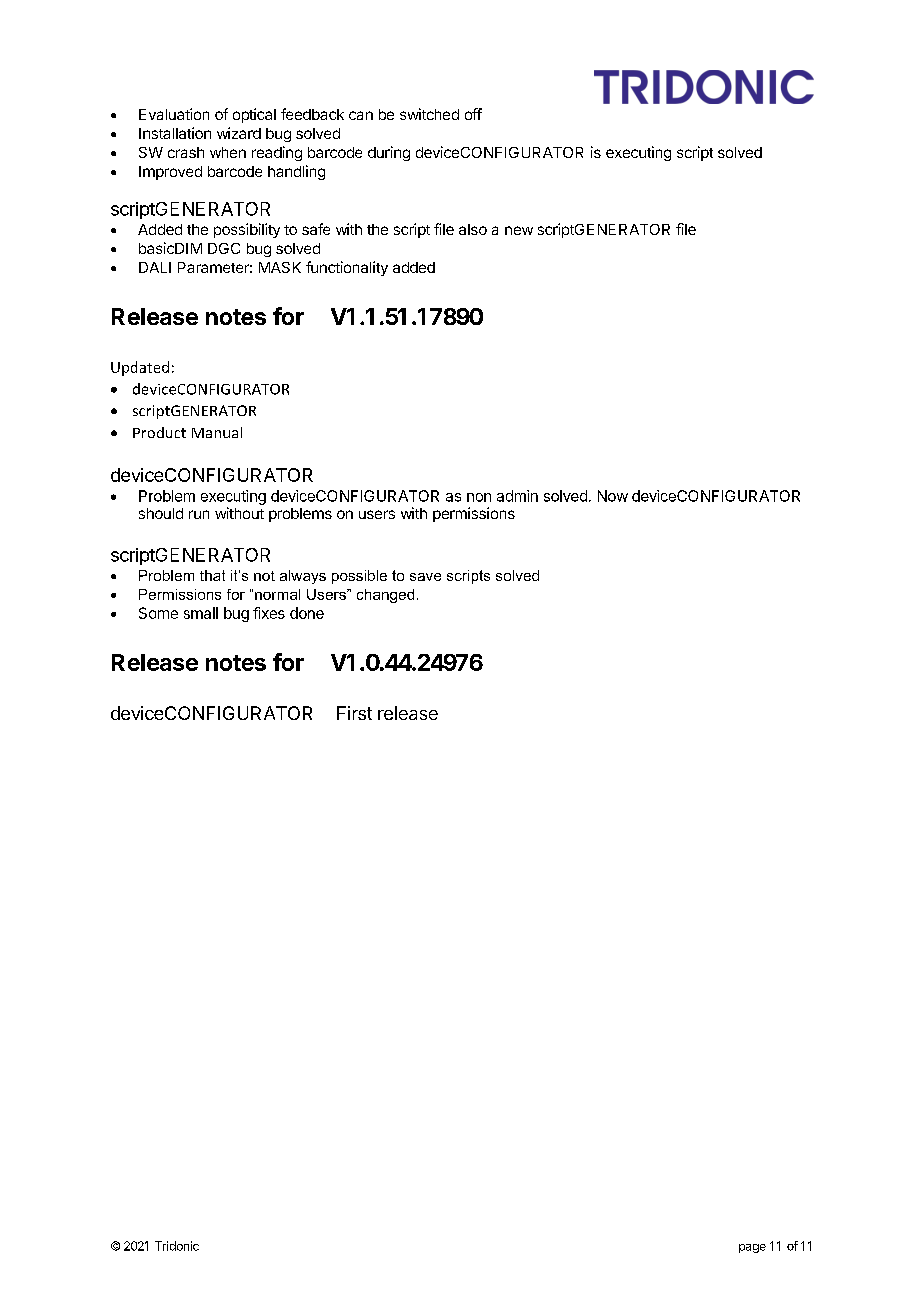  I want to click on run, so click(199, 514).
